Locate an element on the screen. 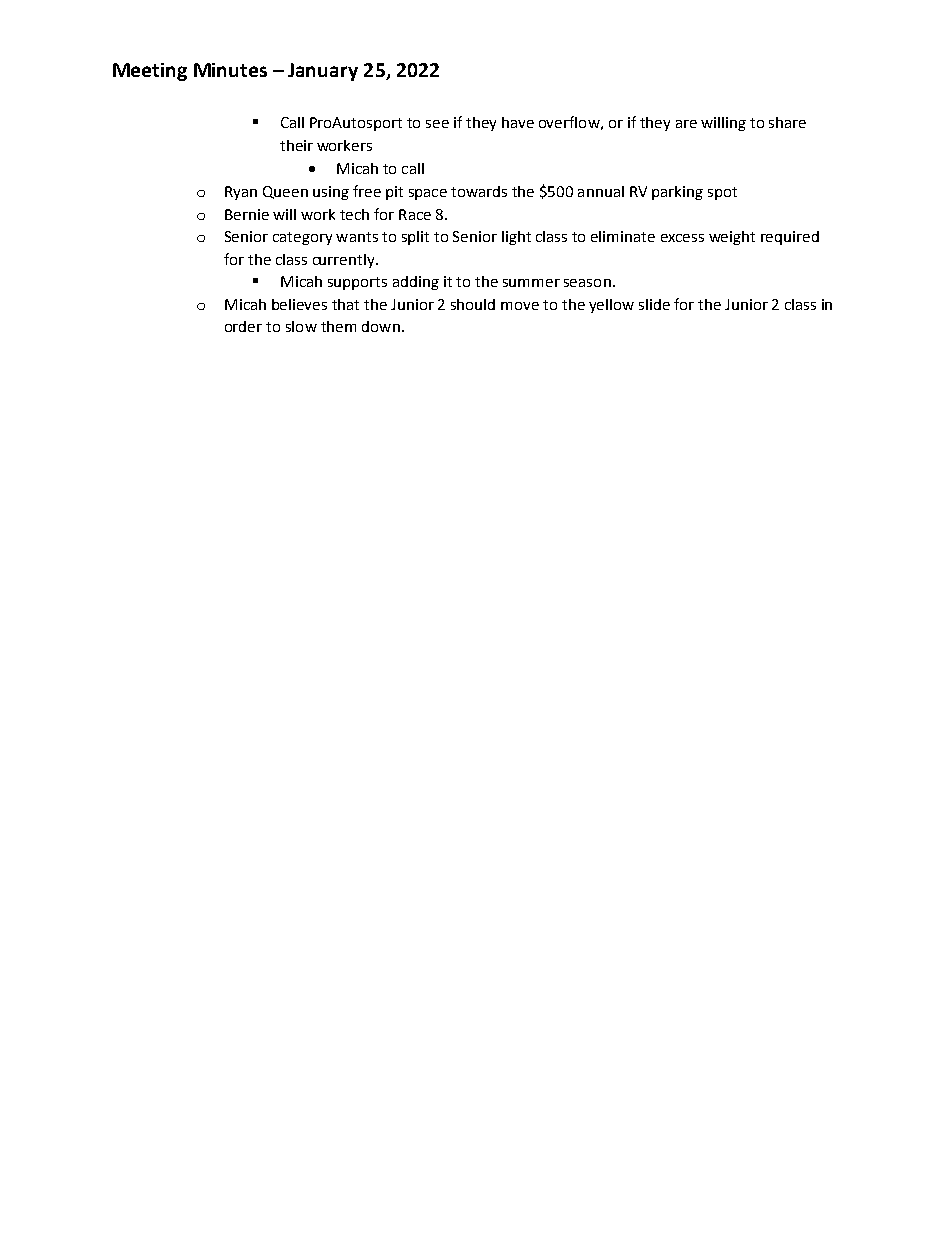 The height and width of the screenshot is (1233, 952). January is located at coordinates (323, 72).
